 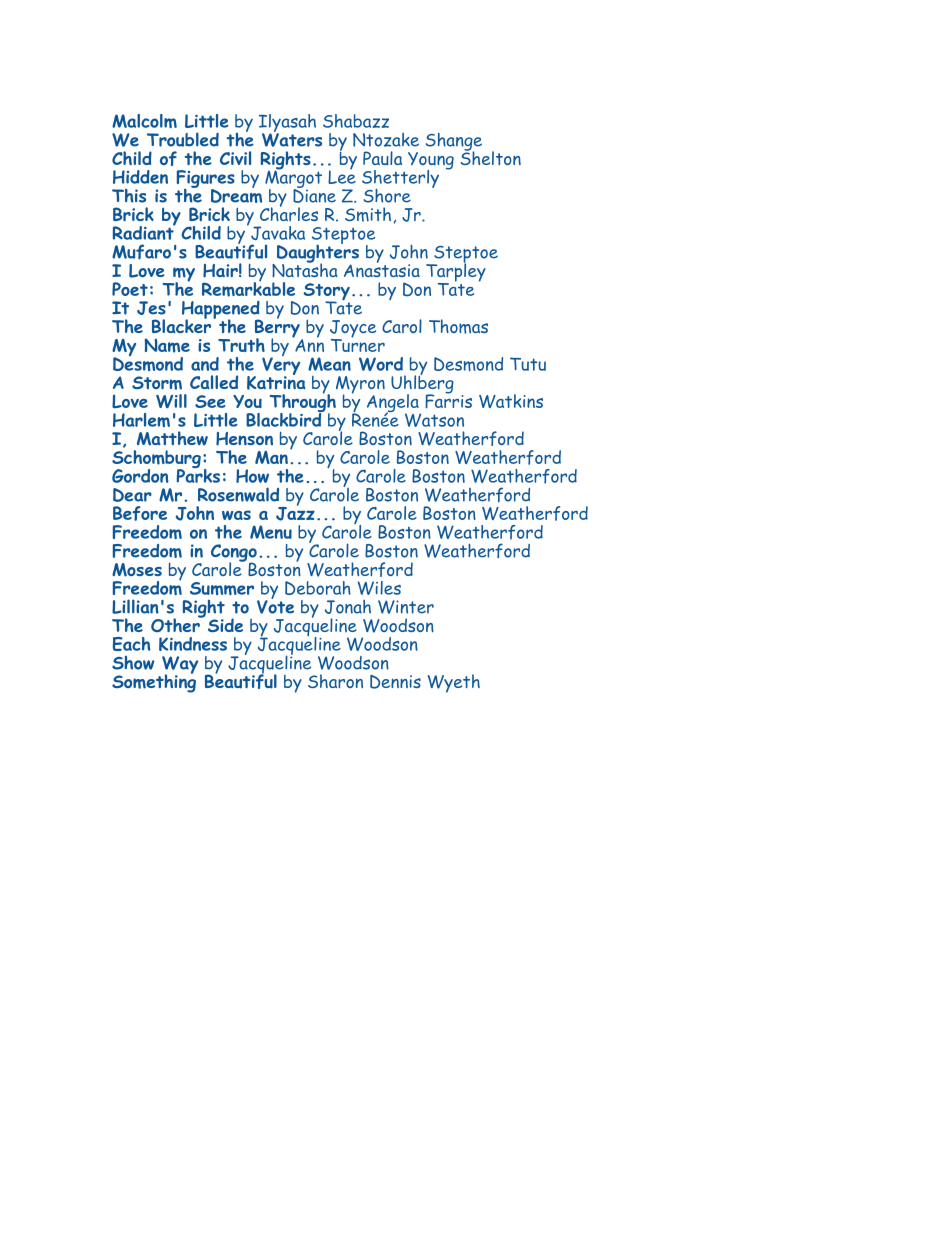 What do you see at coordinates (511, 401) in the screenshot?
I see `Watkins` at bounding box center [511, 401].
